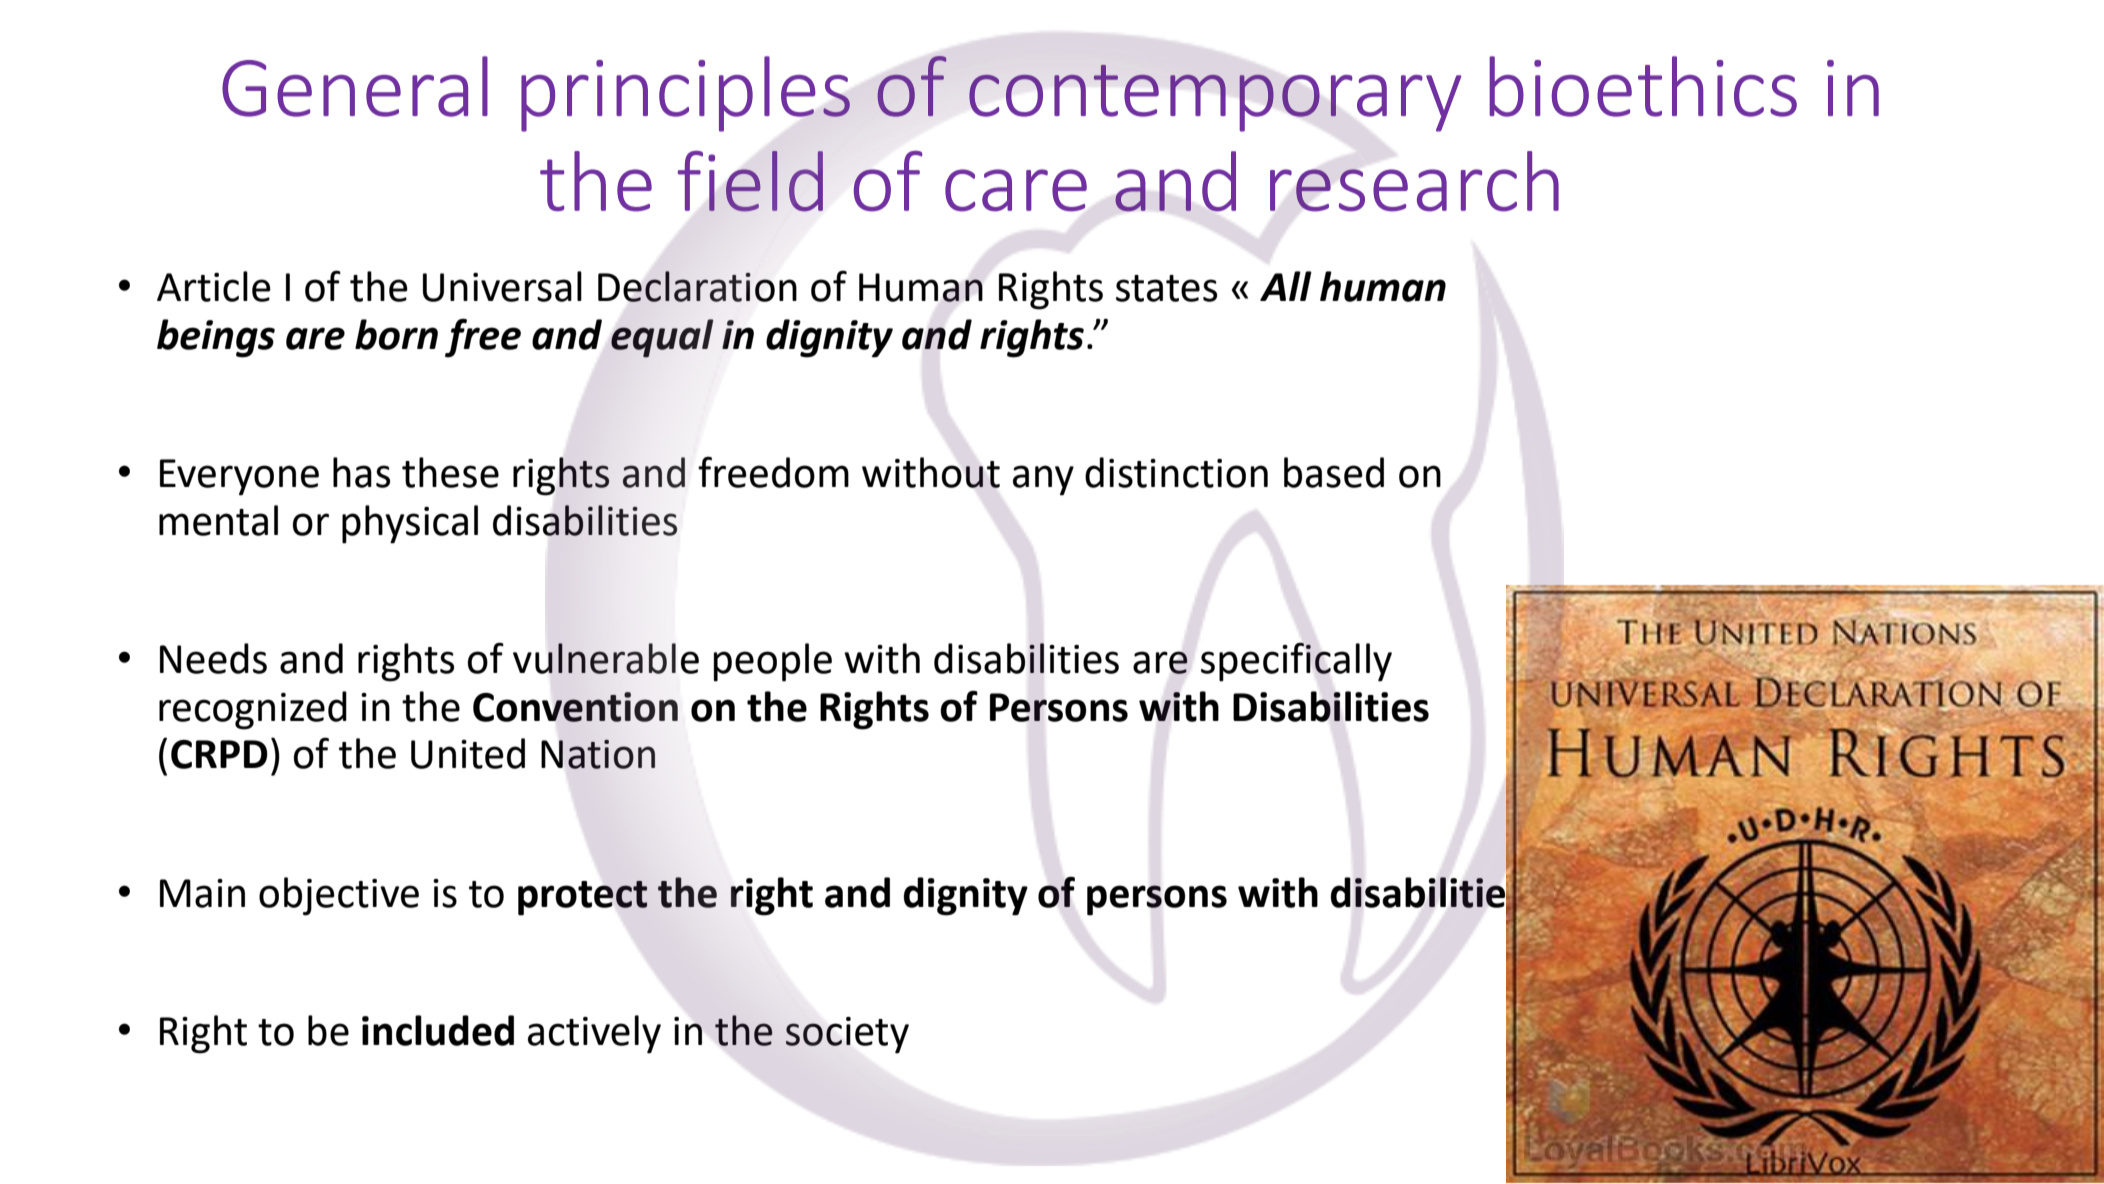 The image size is (2104, 1184). I want to click on states, so click(1167, 288).
